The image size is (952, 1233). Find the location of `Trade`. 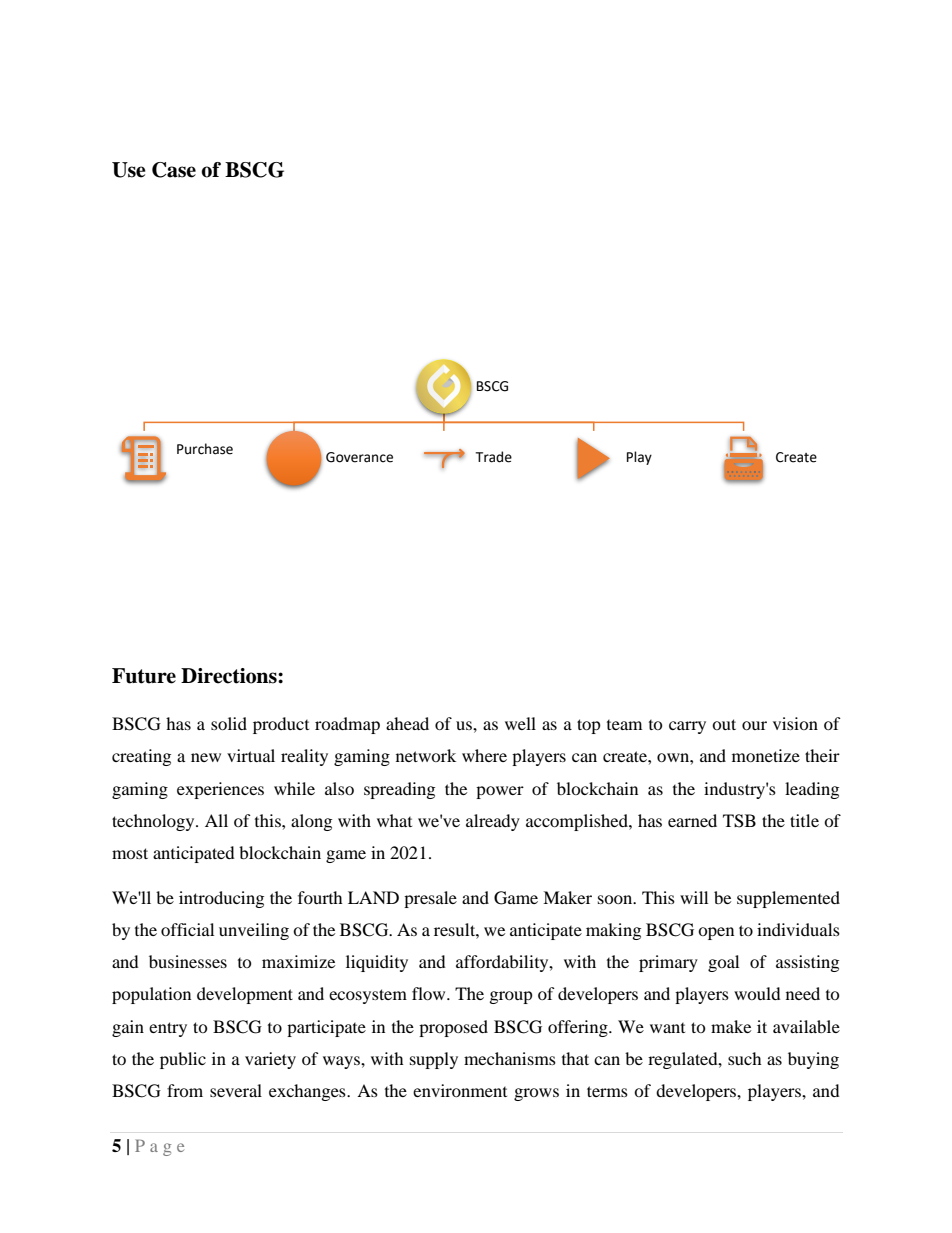

Trade is located at coordinates (493, 457).
